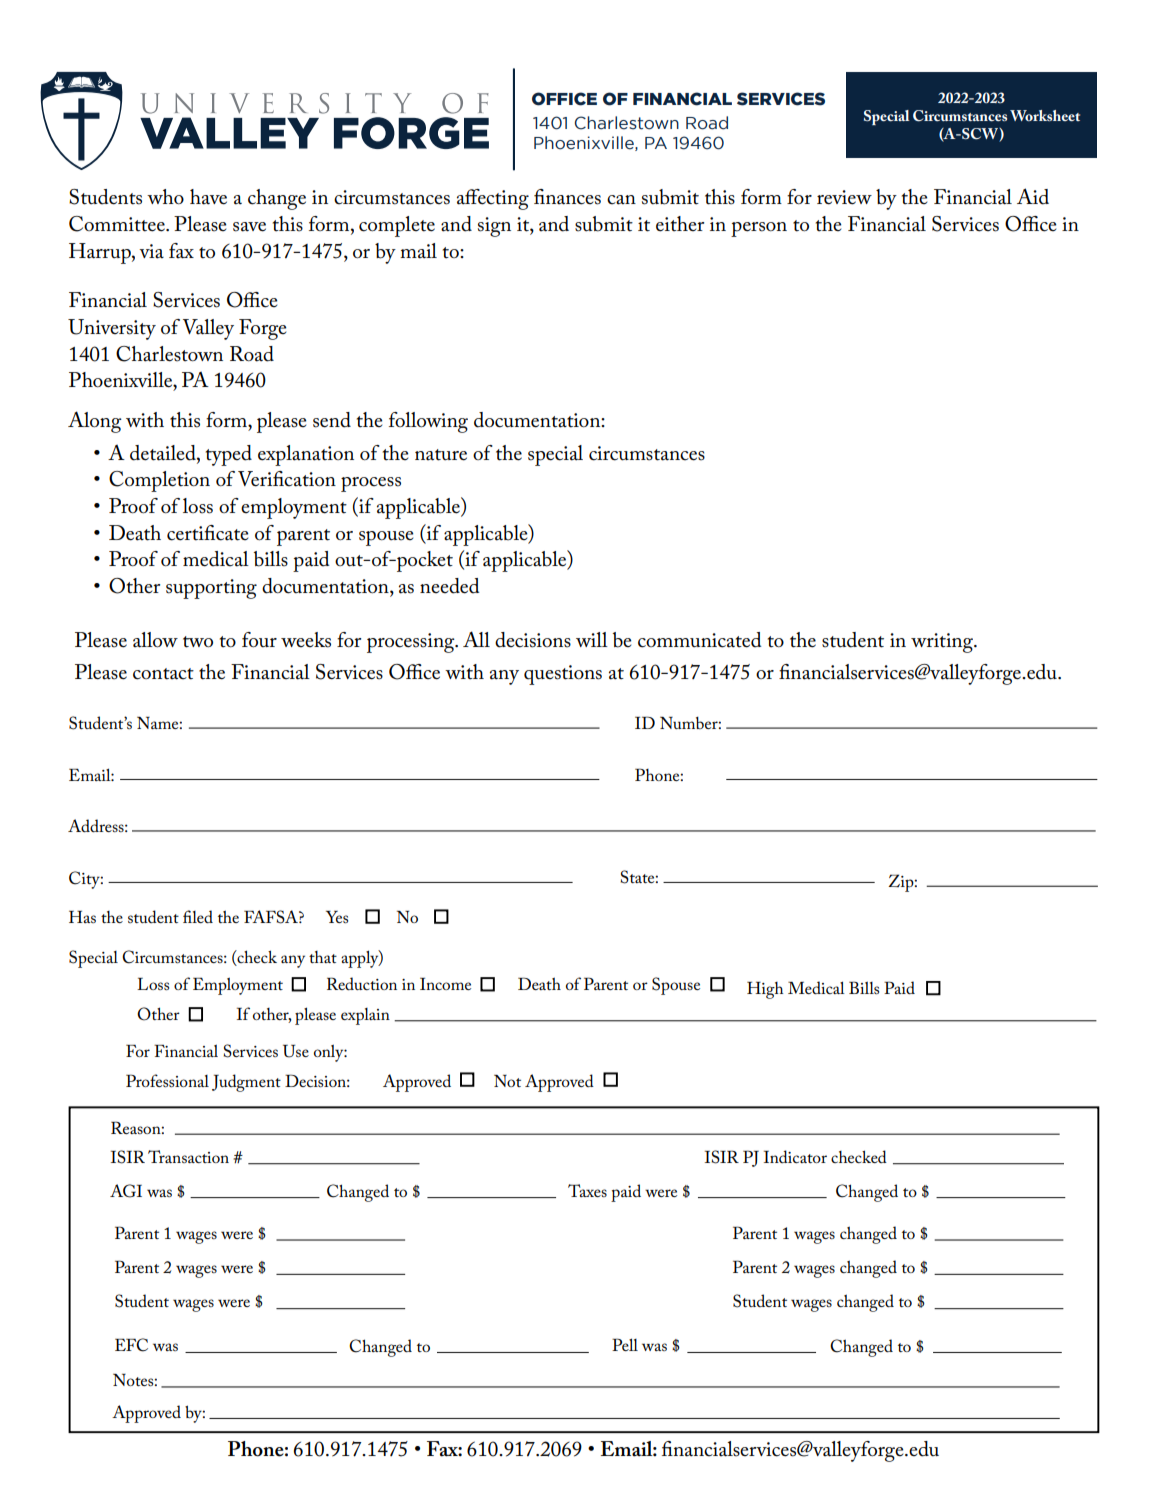 This screenshot has width=1167, height=1510. What do you see at coordinates (208, 197) in the screenshot?
I see `have` at bounding box center [208, 197].
